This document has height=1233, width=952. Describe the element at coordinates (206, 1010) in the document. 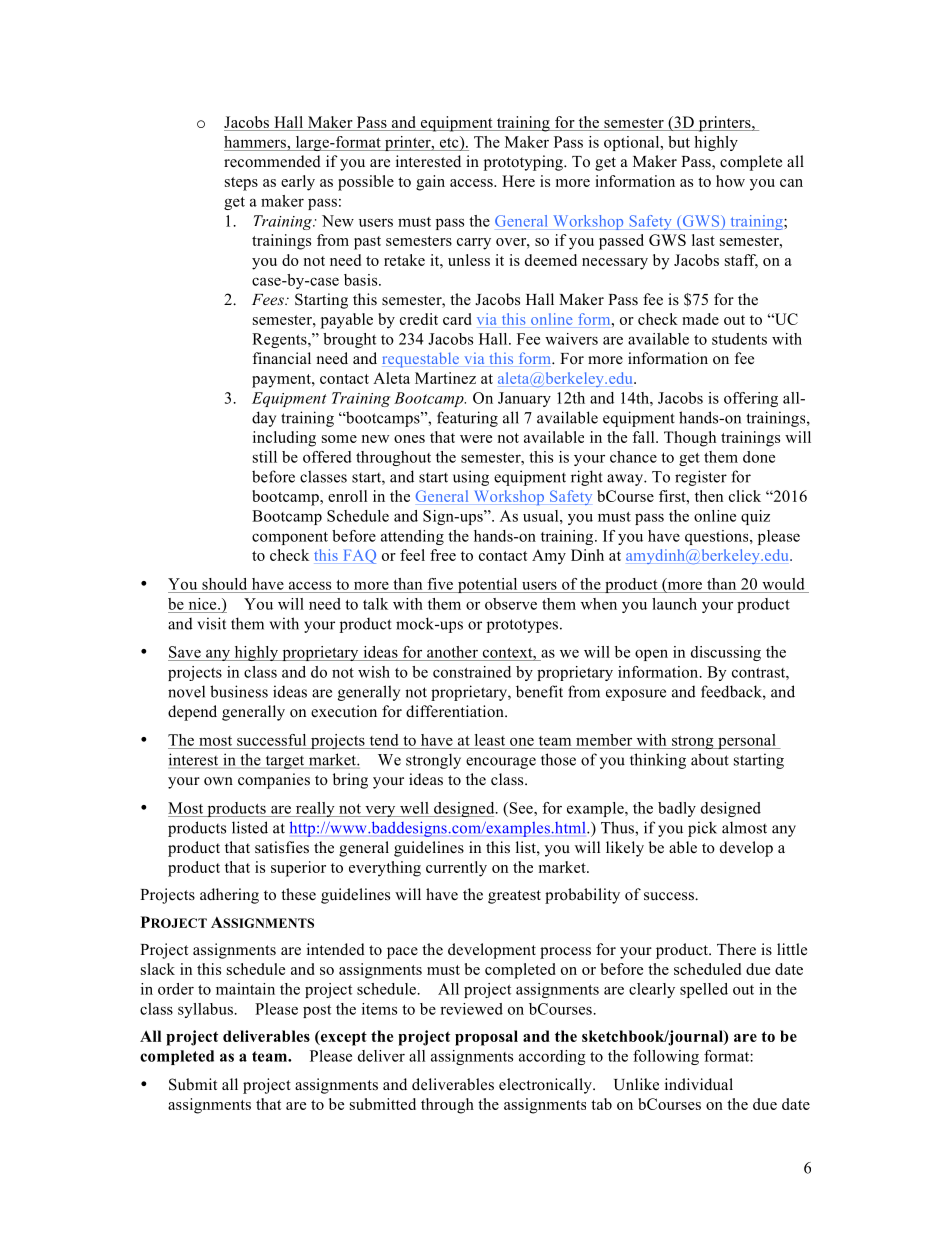

I see `syllabus` at that location.
